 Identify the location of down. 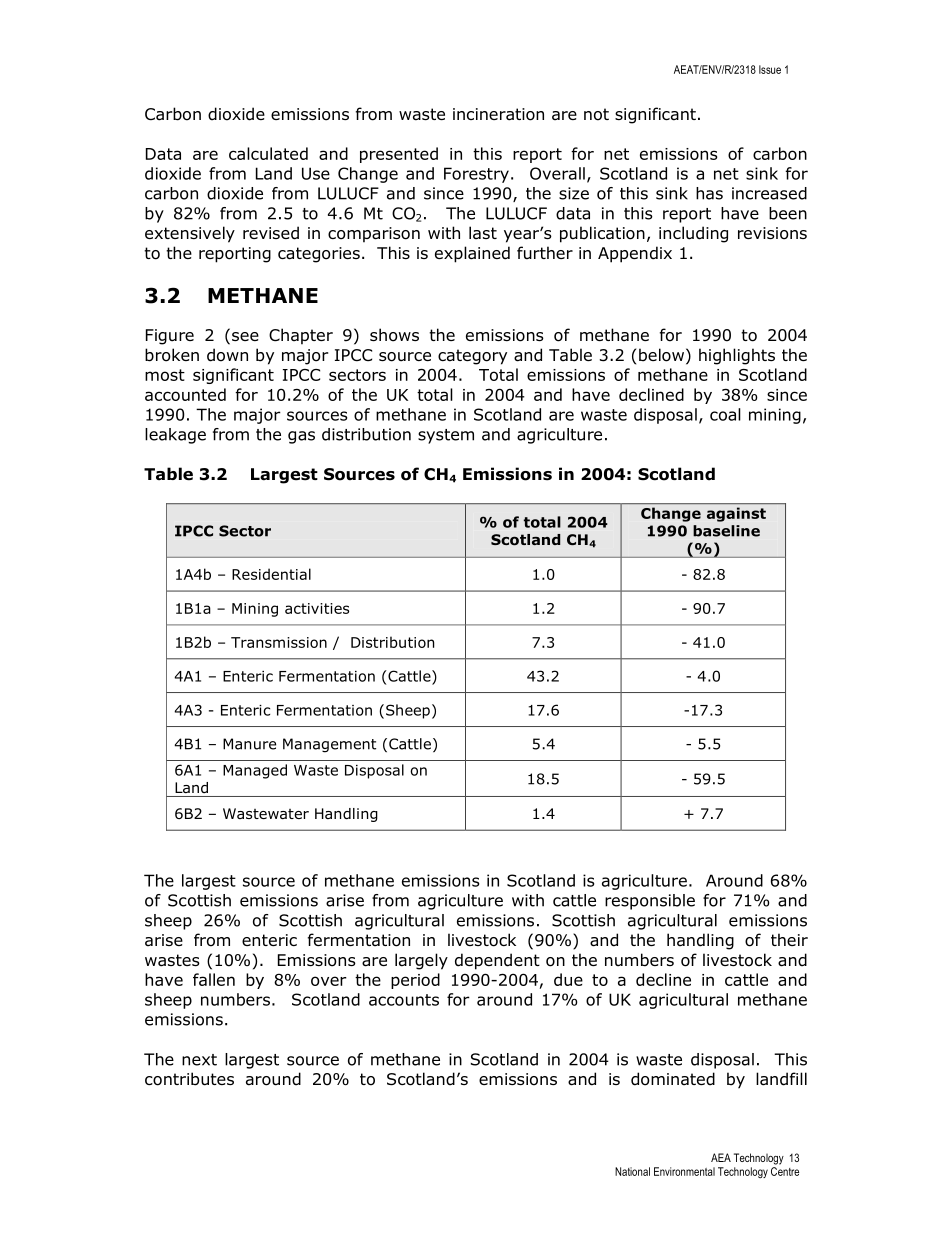
(227, 355).
